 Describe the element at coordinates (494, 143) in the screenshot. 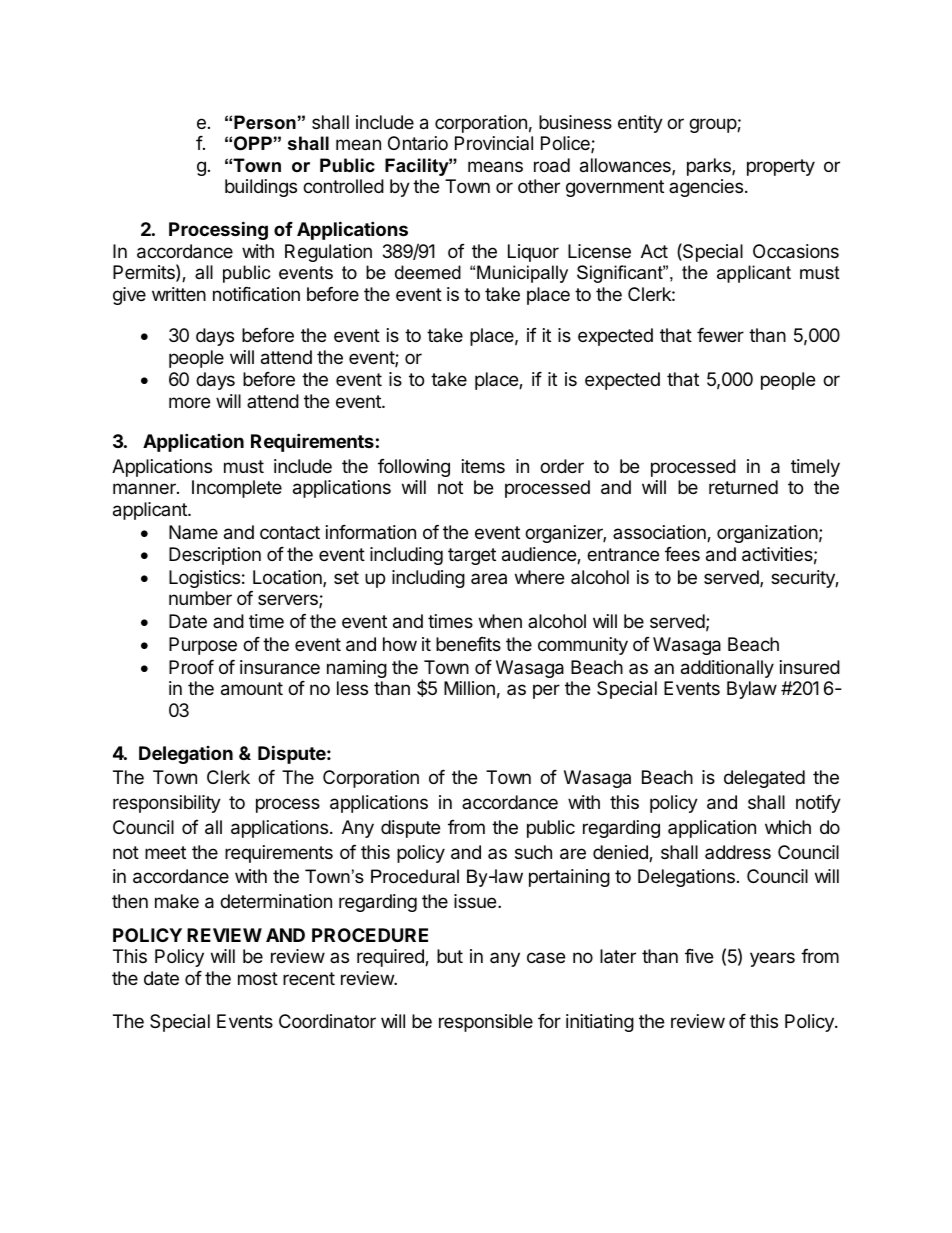

I see `Provincial` at that location.
